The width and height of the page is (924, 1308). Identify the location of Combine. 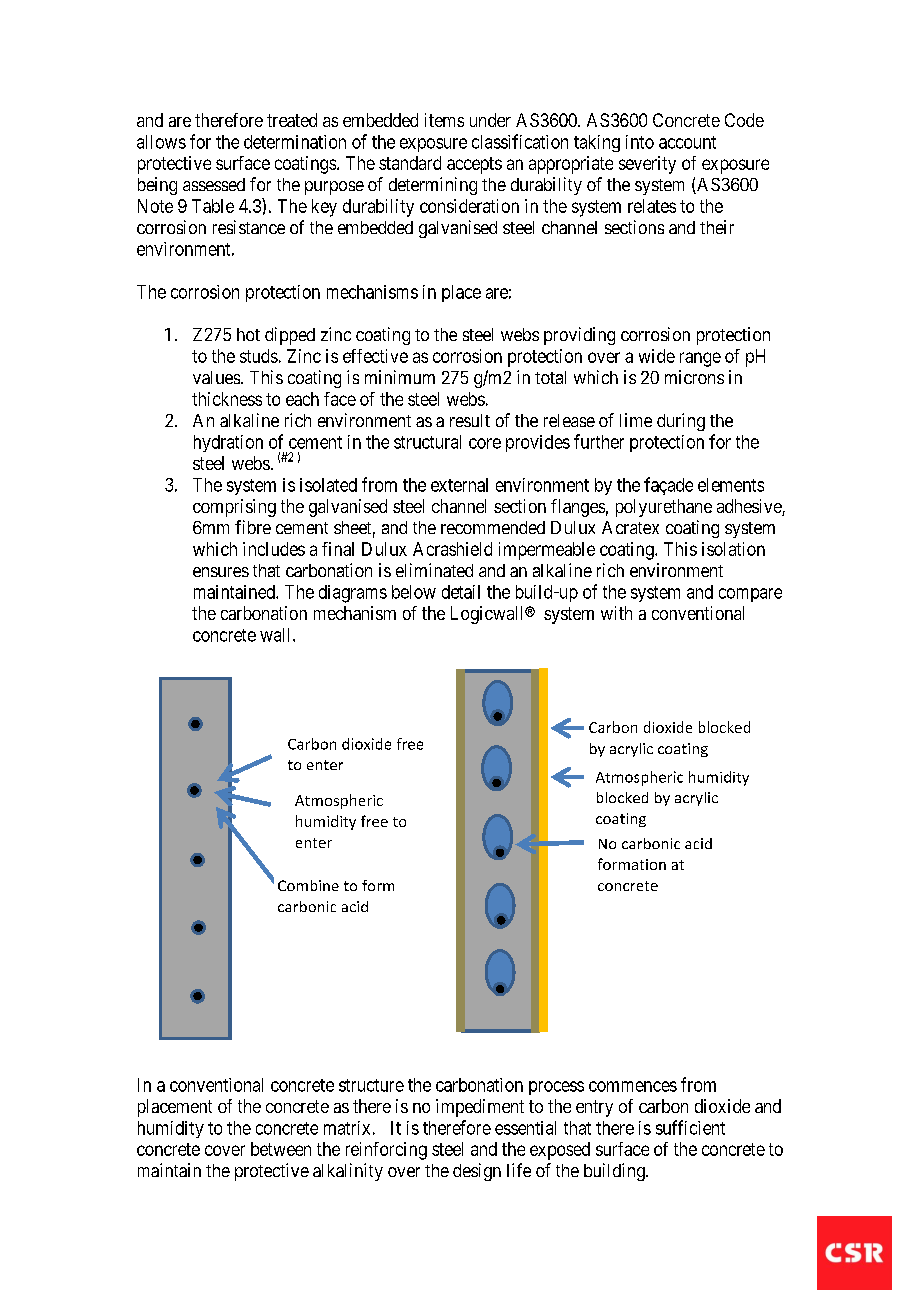
(308, 885).
